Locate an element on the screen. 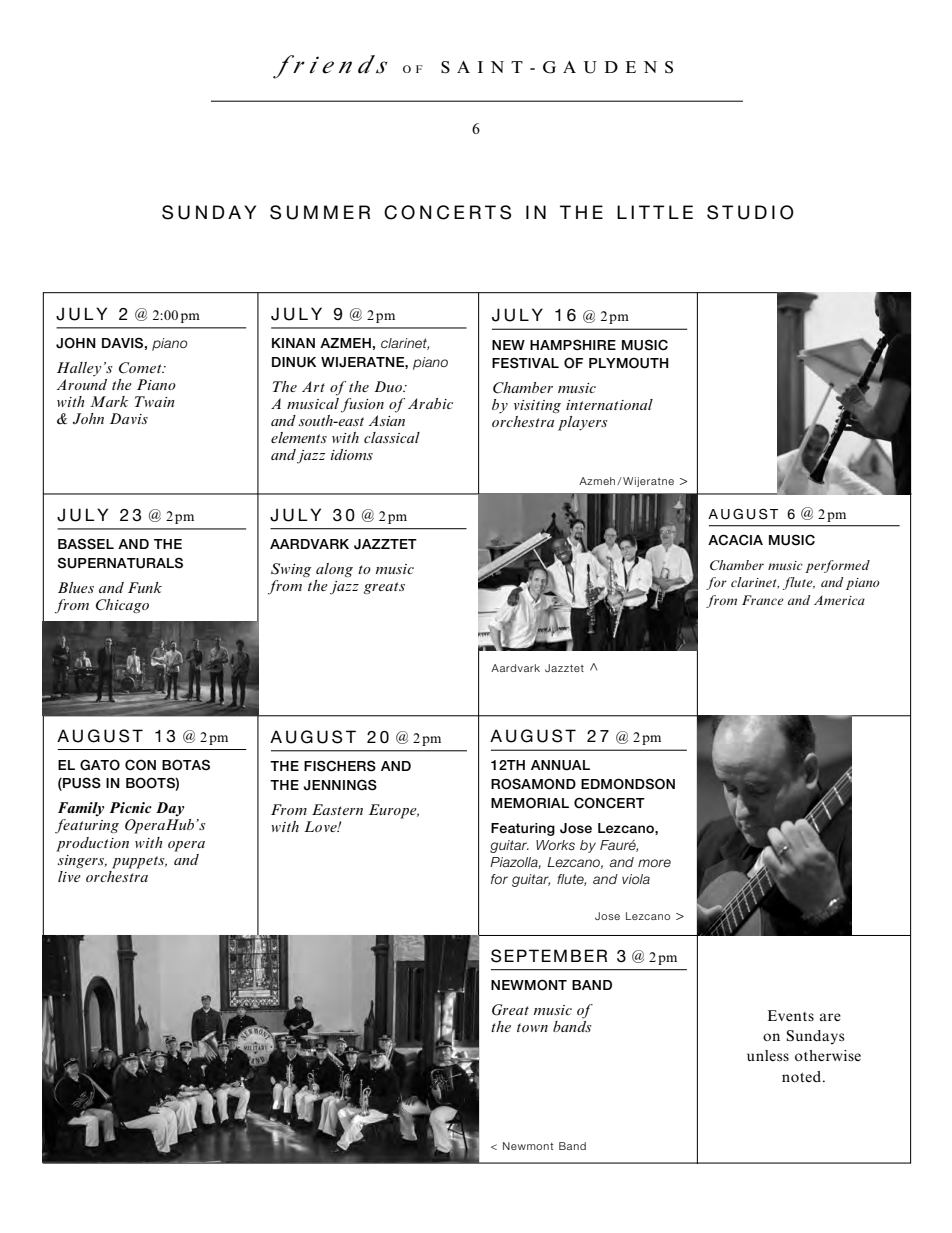 The image size is (952, 1233). more is located at coordinates (654, 863).
